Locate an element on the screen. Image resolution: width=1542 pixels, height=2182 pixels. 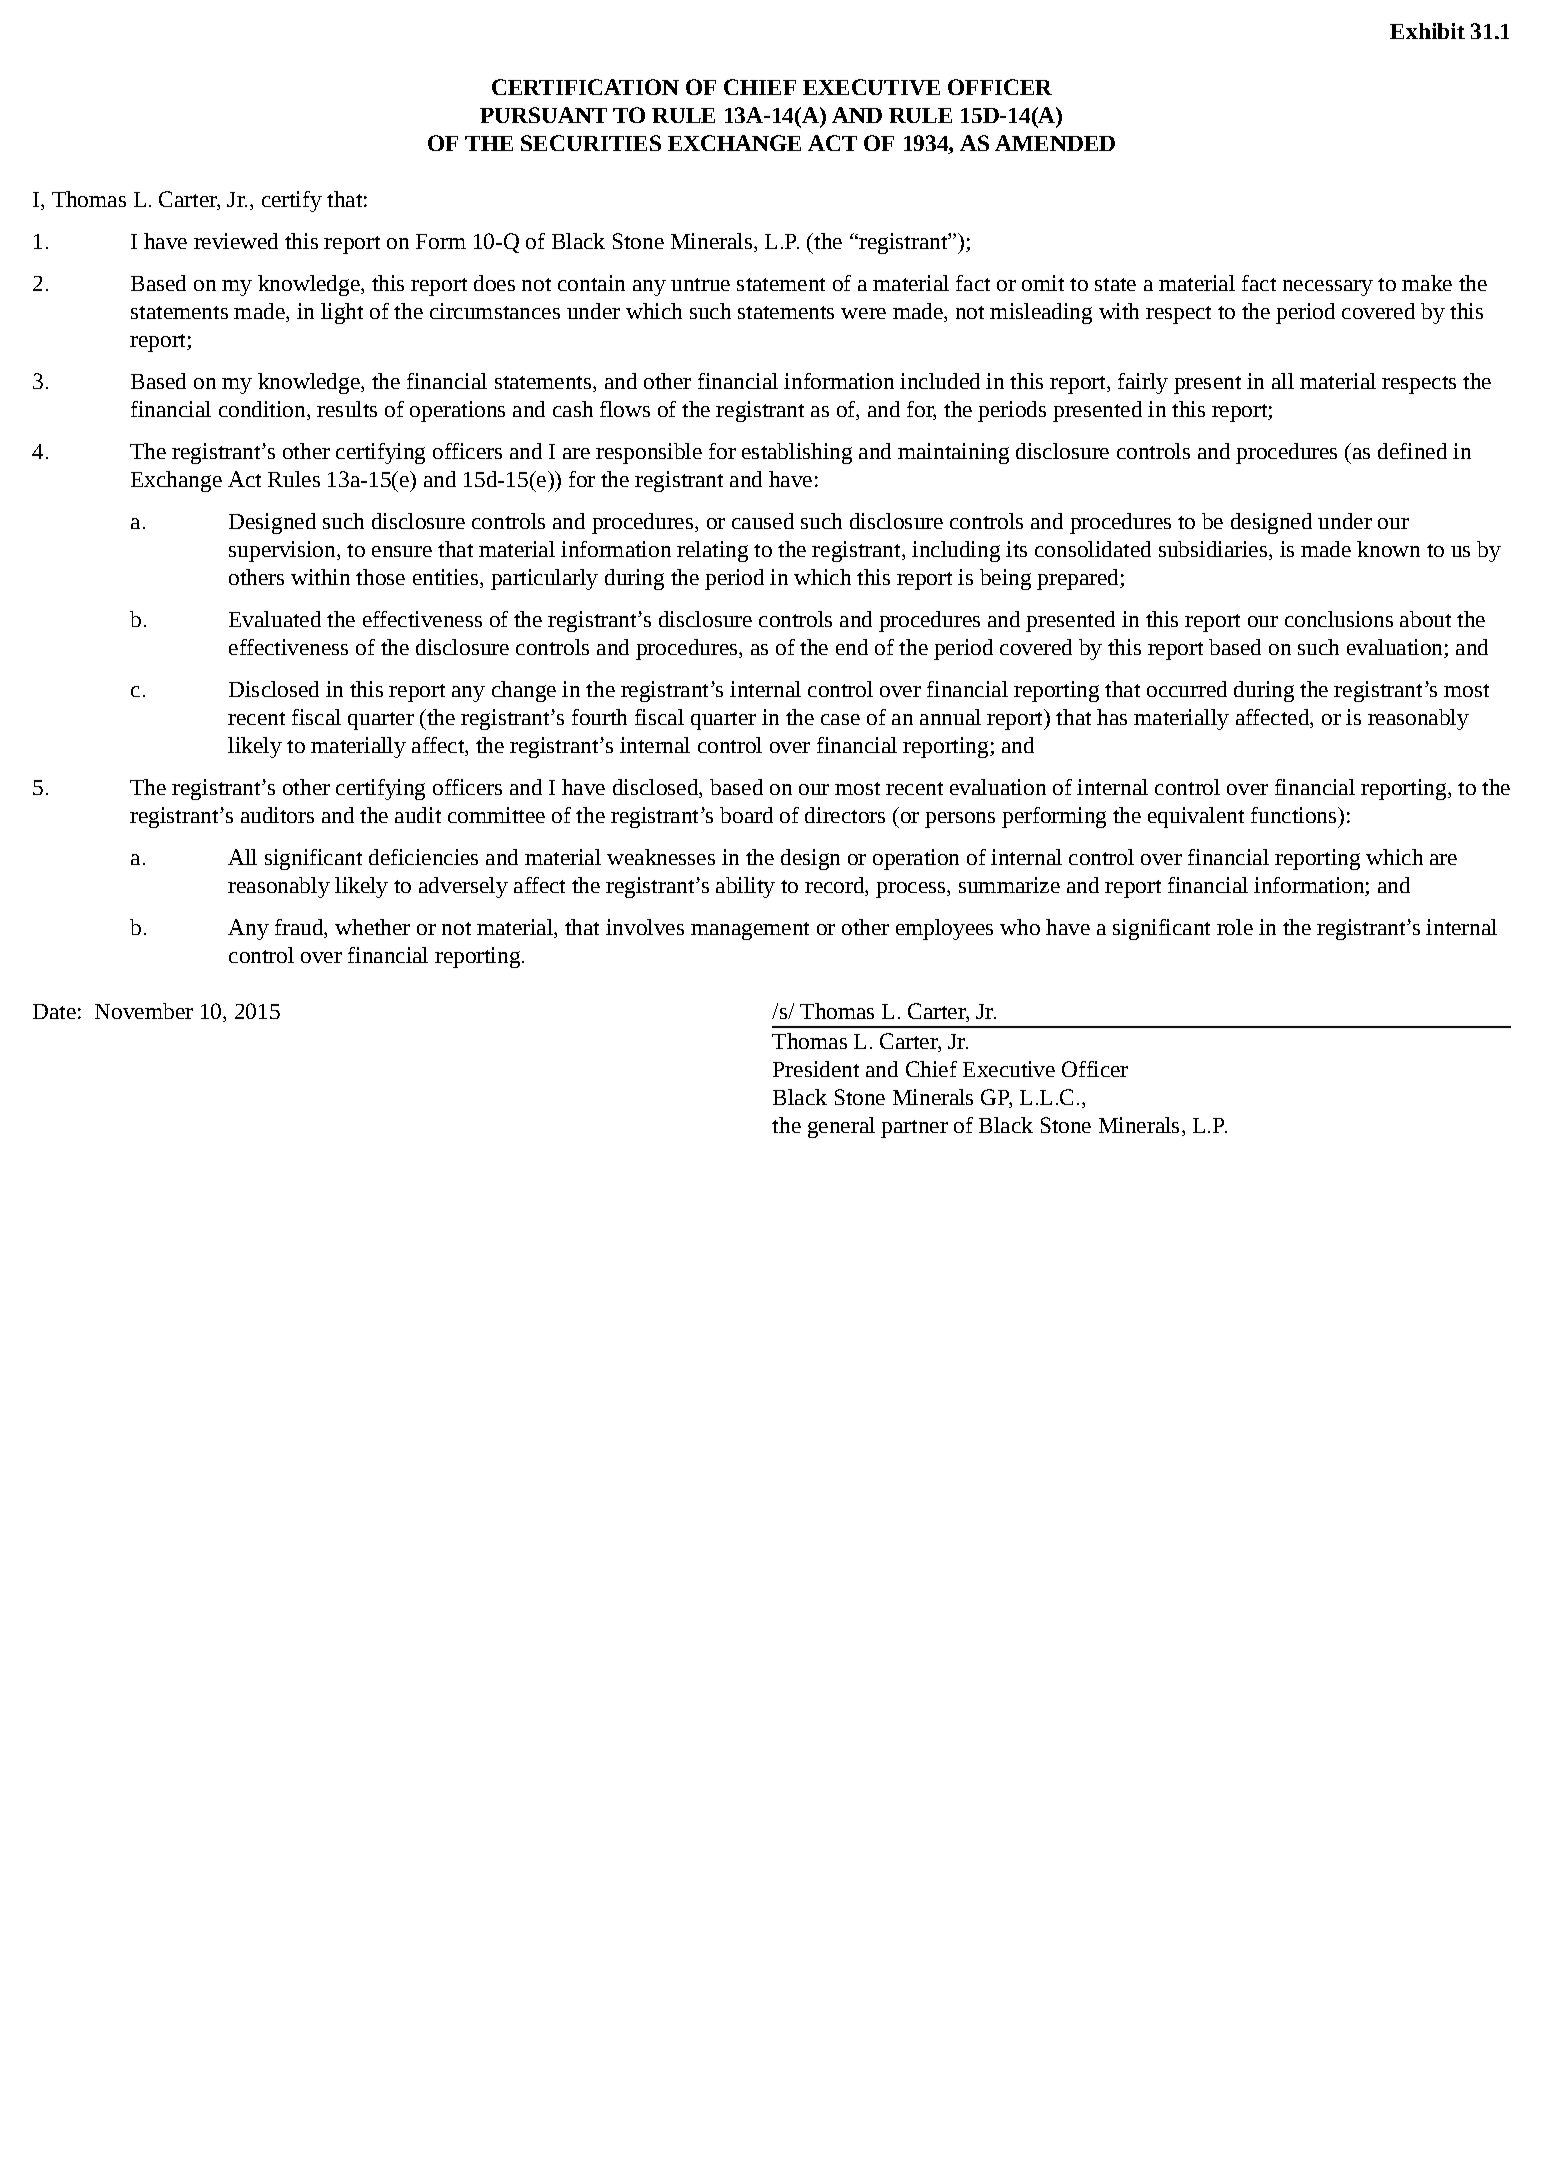
board is located at coordinates (746, 815).
